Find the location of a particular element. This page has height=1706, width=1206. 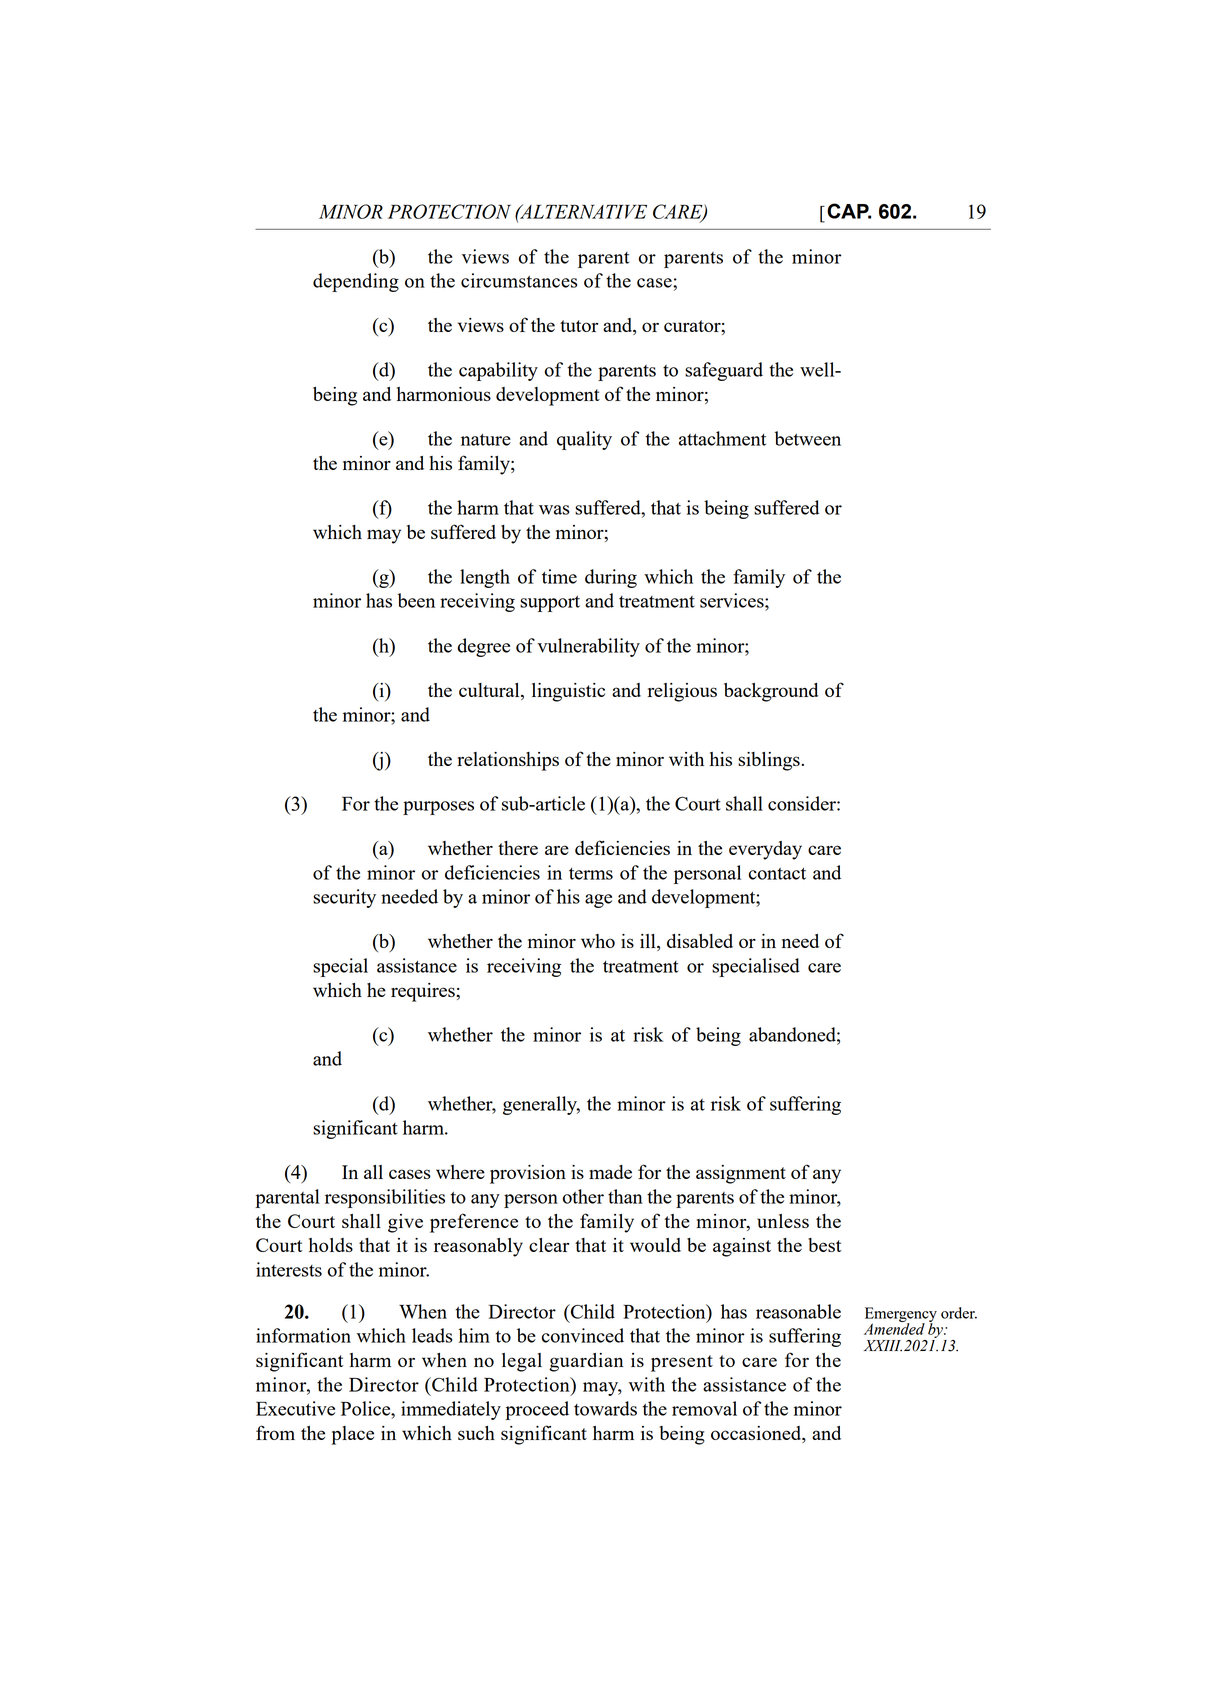

contact is located at coordinates (777, 874).
